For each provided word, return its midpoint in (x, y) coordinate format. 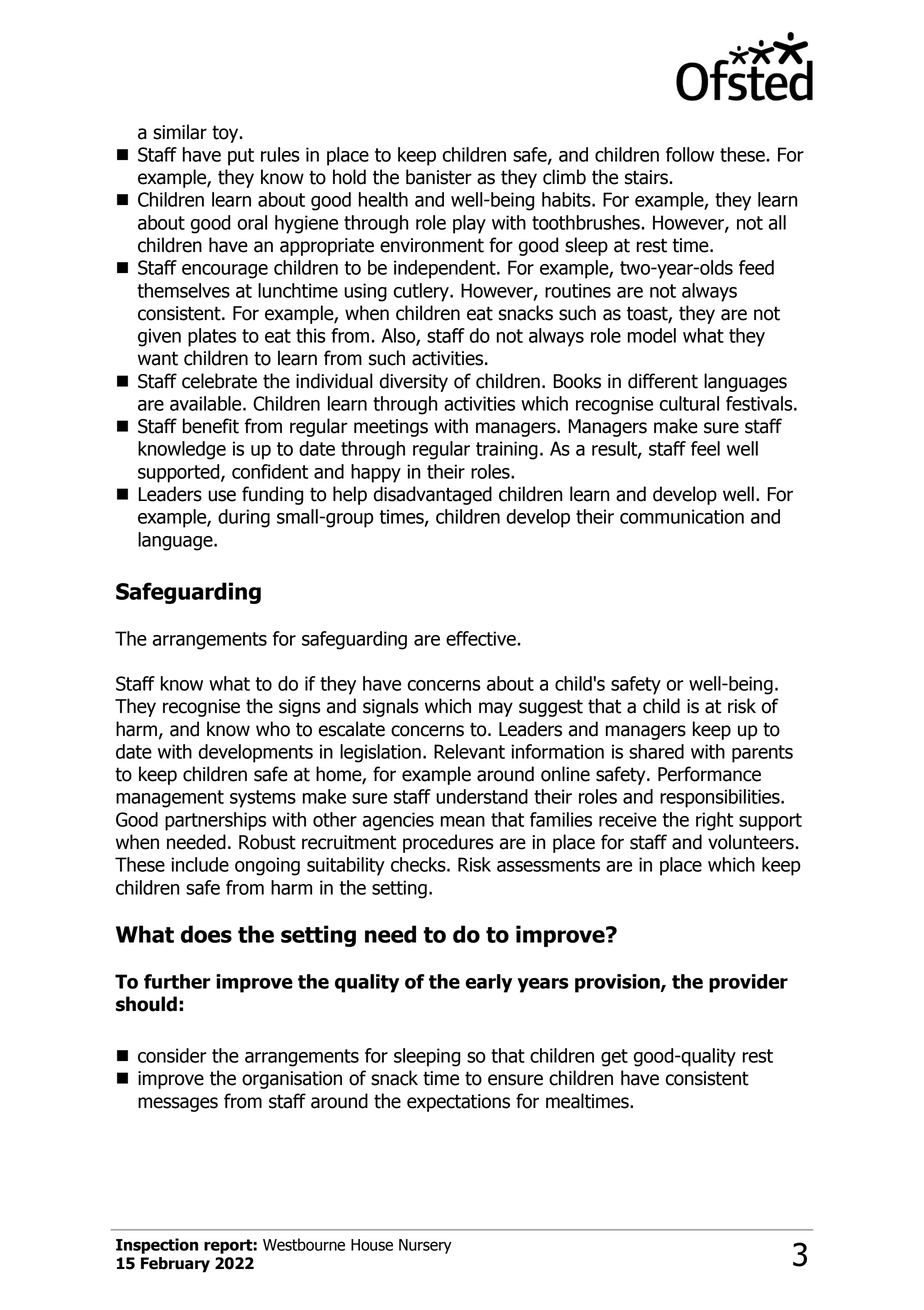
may (496, 709)
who (273, 729)
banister (439, 177)
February (175, 1265)
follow (690, 154)
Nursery (425, 1246)
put (241, 157)
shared (656, 751)
